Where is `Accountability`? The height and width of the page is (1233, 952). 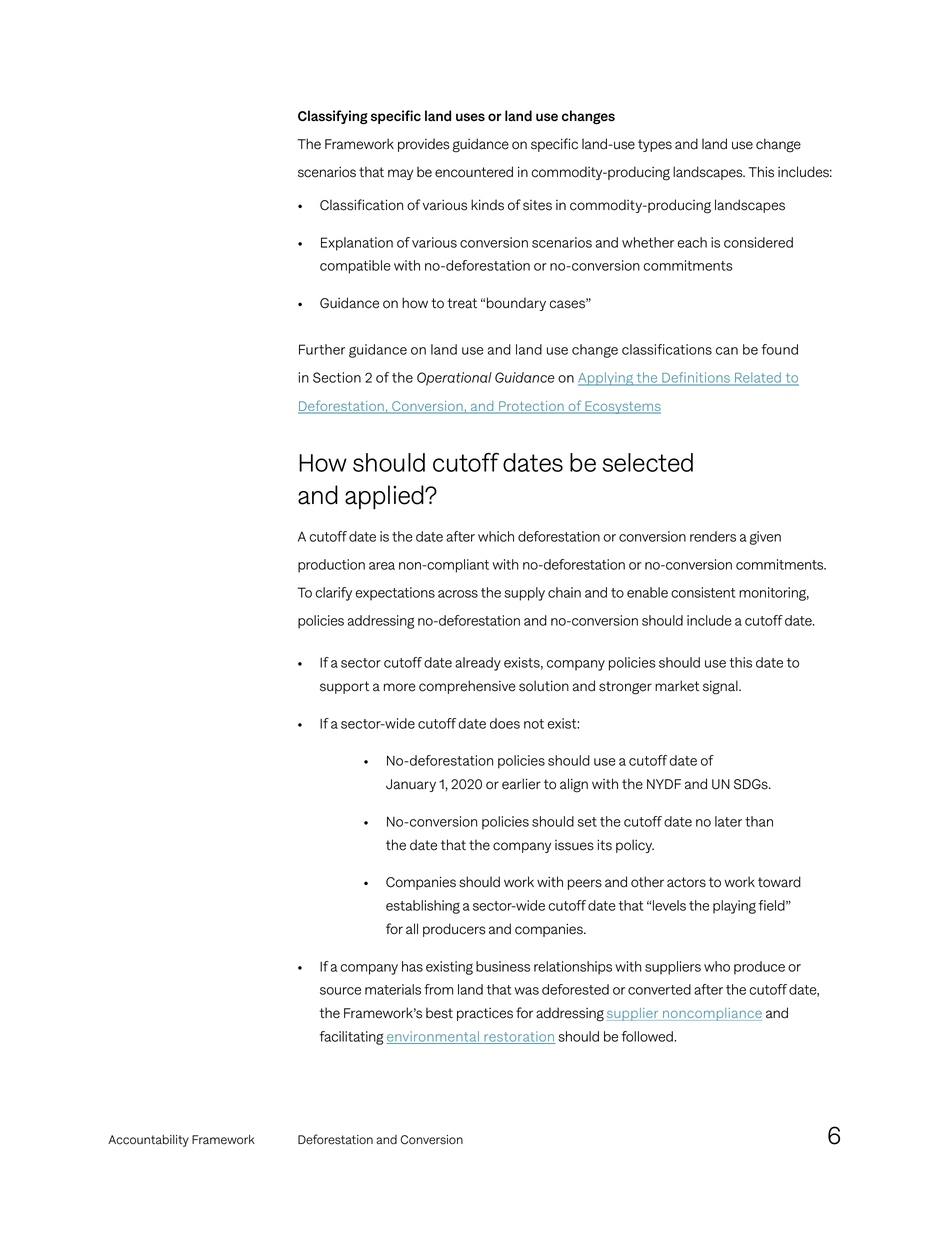
Accountability is located at coordinates (148, 1141).
